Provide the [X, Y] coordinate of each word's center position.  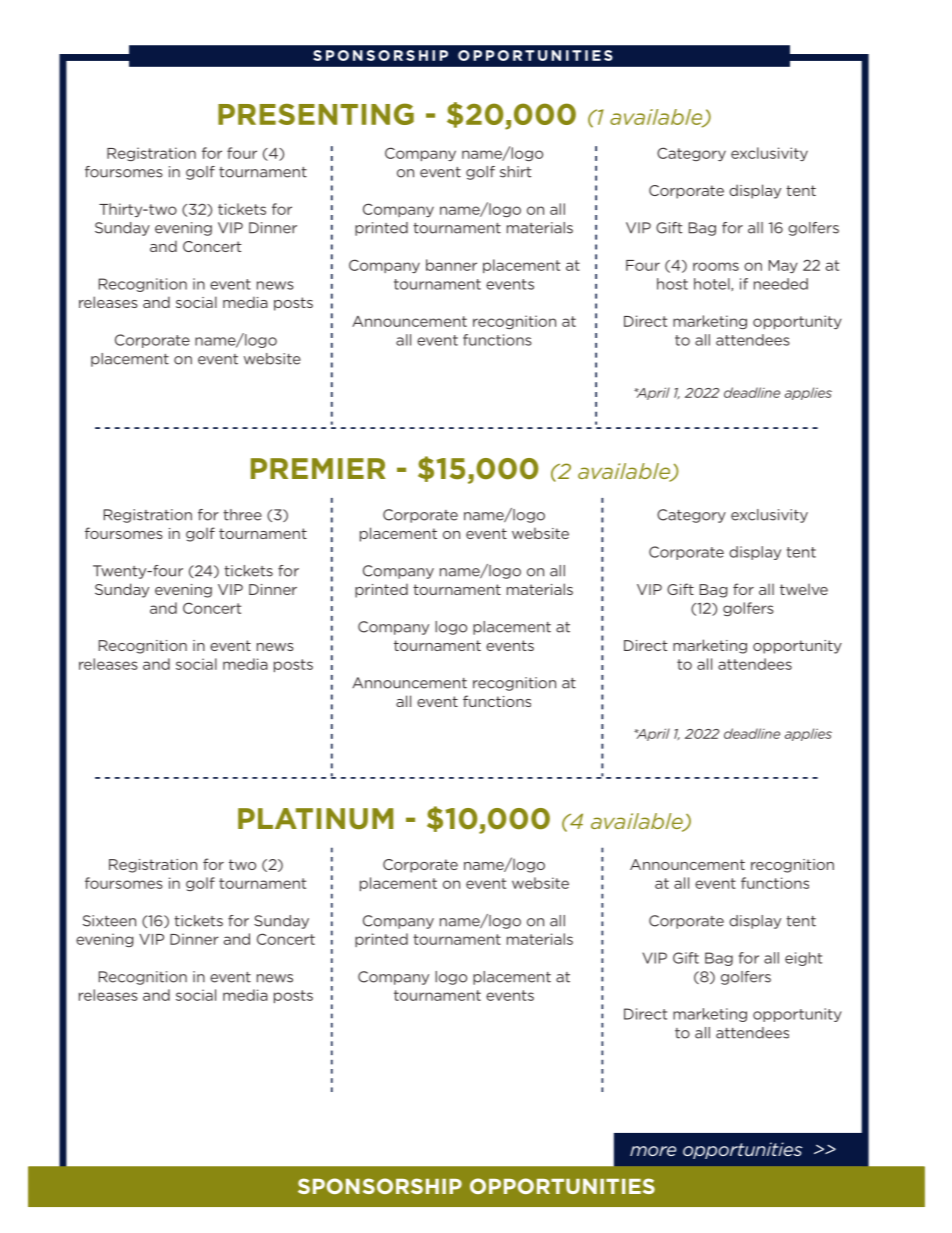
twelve [804, 589]
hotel [713, 284]
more [653, 1151]
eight [803, 959]
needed [781, 284]
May [783, 266]
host [672, 284]
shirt [515, 172]
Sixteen [109, 921]
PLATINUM [315, 819]
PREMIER [318, 468]
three [242, 515]
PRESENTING [316, 114]
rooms [716, 266]
